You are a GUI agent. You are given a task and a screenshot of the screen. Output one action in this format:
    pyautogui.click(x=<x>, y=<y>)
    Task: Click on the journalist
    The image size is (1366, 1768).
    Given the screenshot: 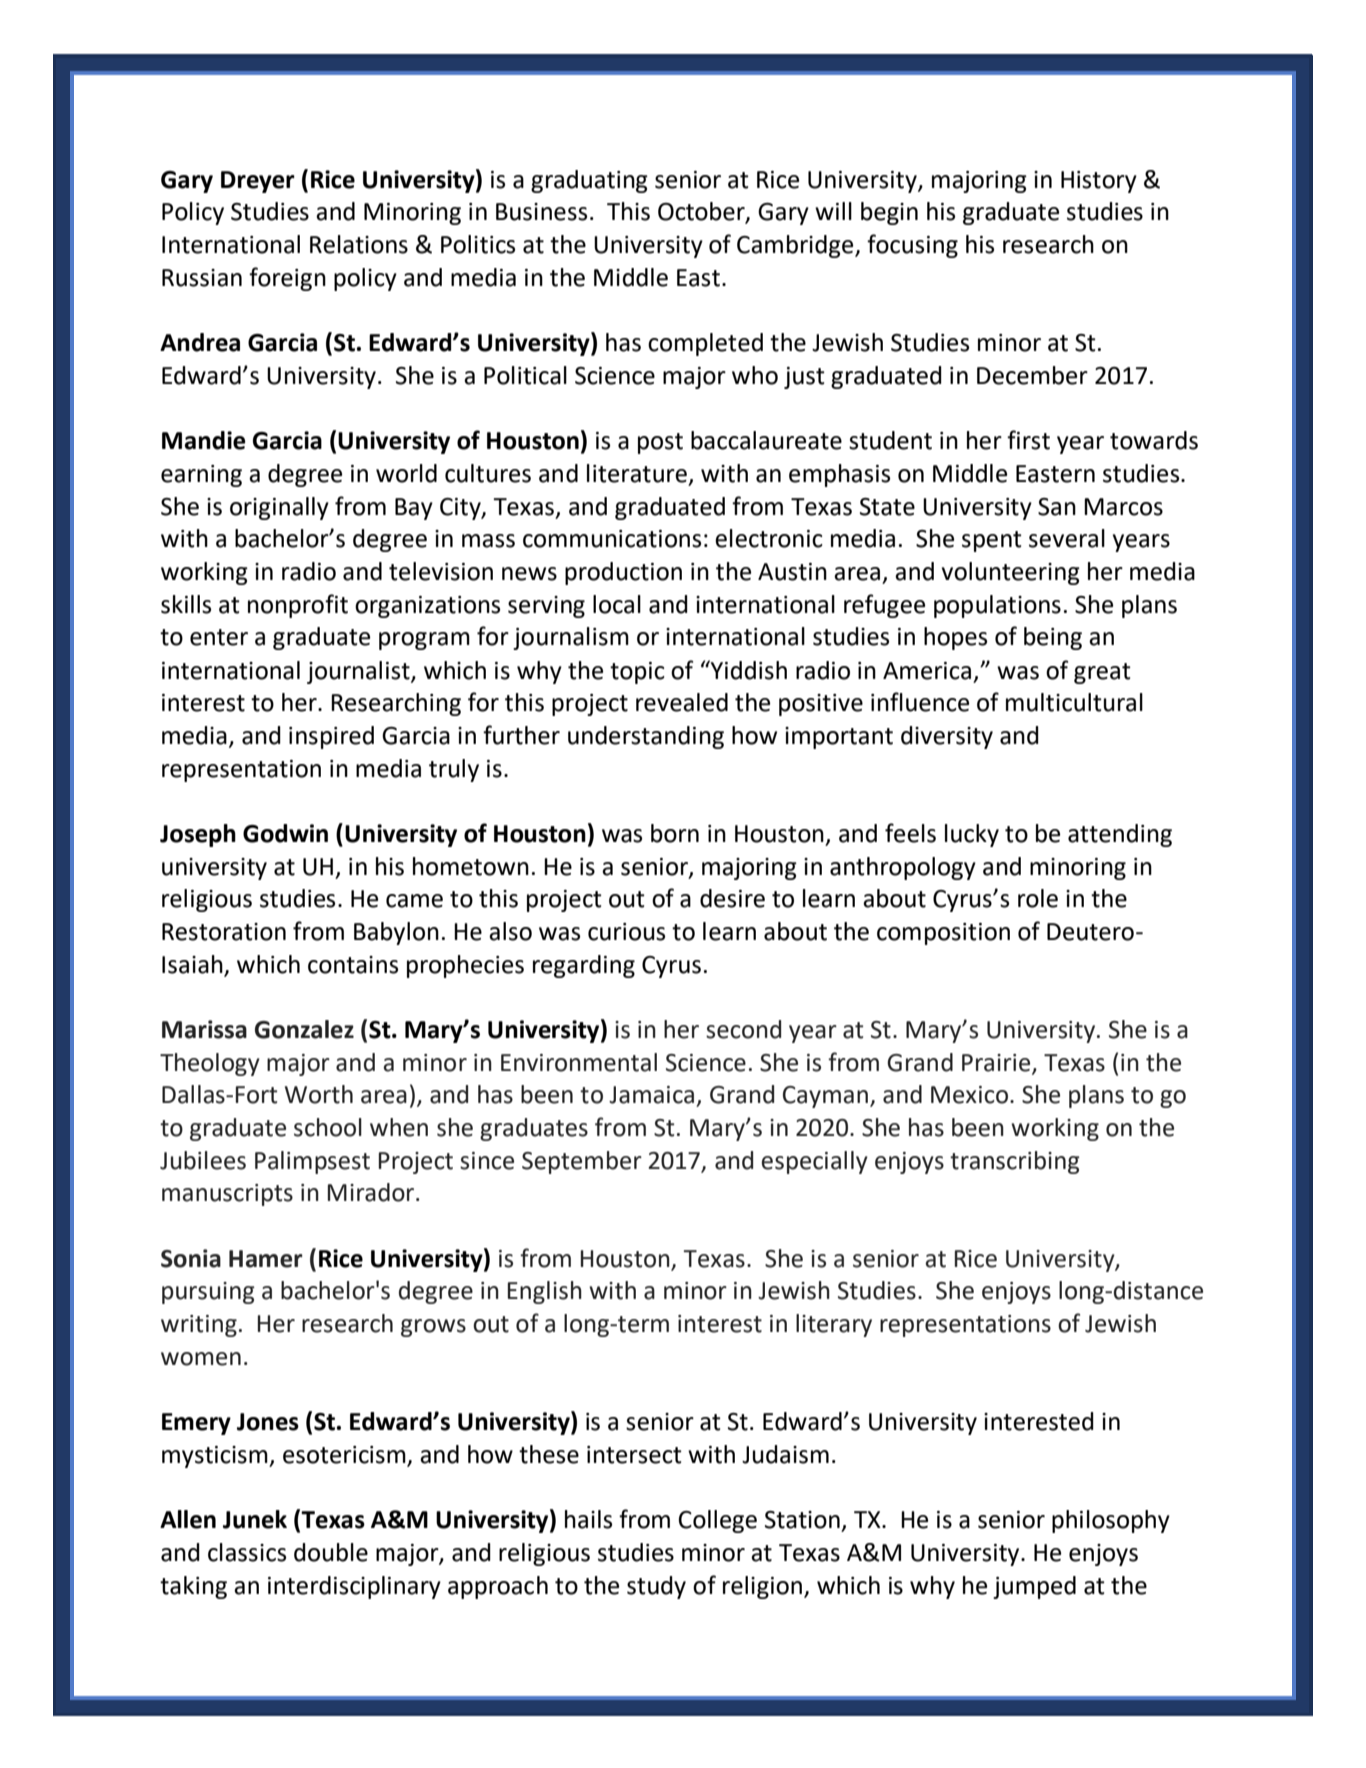 What is the action you would take?
    pyautogui.click(x=359, y=672)
